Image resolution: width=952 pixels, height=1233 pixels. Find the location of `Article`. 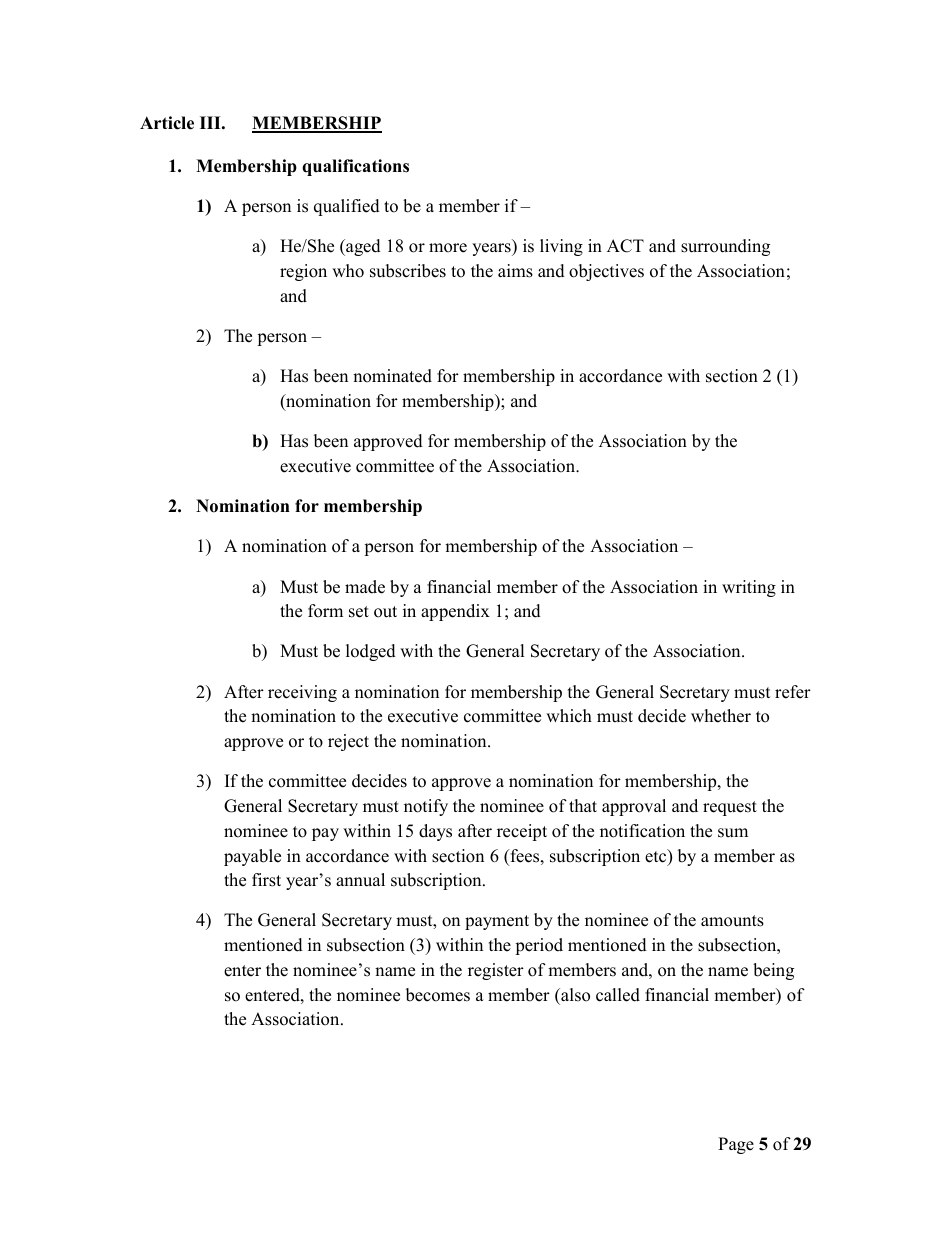

Article is located at coordinates (167, 123).
